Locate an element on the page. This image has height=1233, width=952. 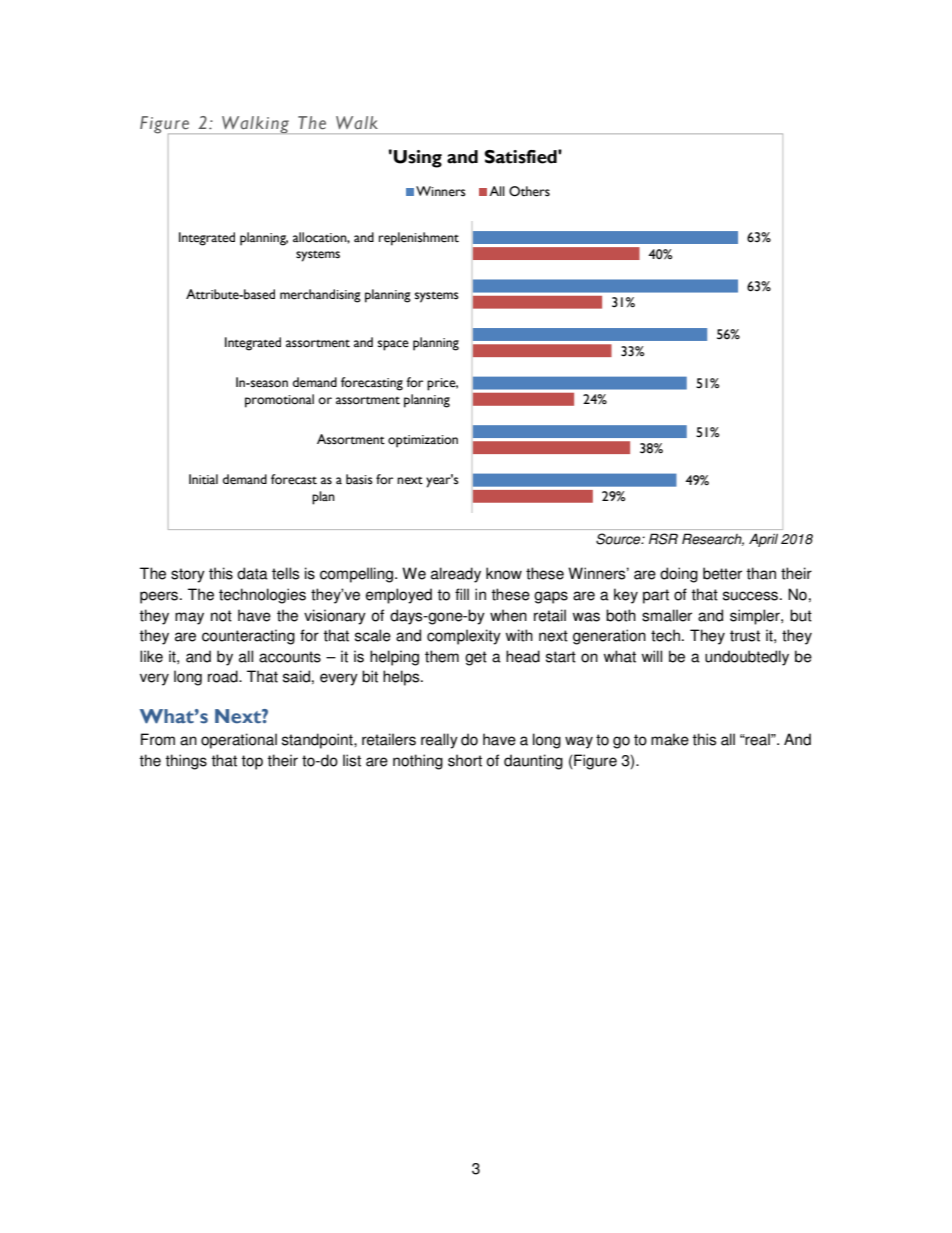
promotional is located at coordinates (279, 401).
